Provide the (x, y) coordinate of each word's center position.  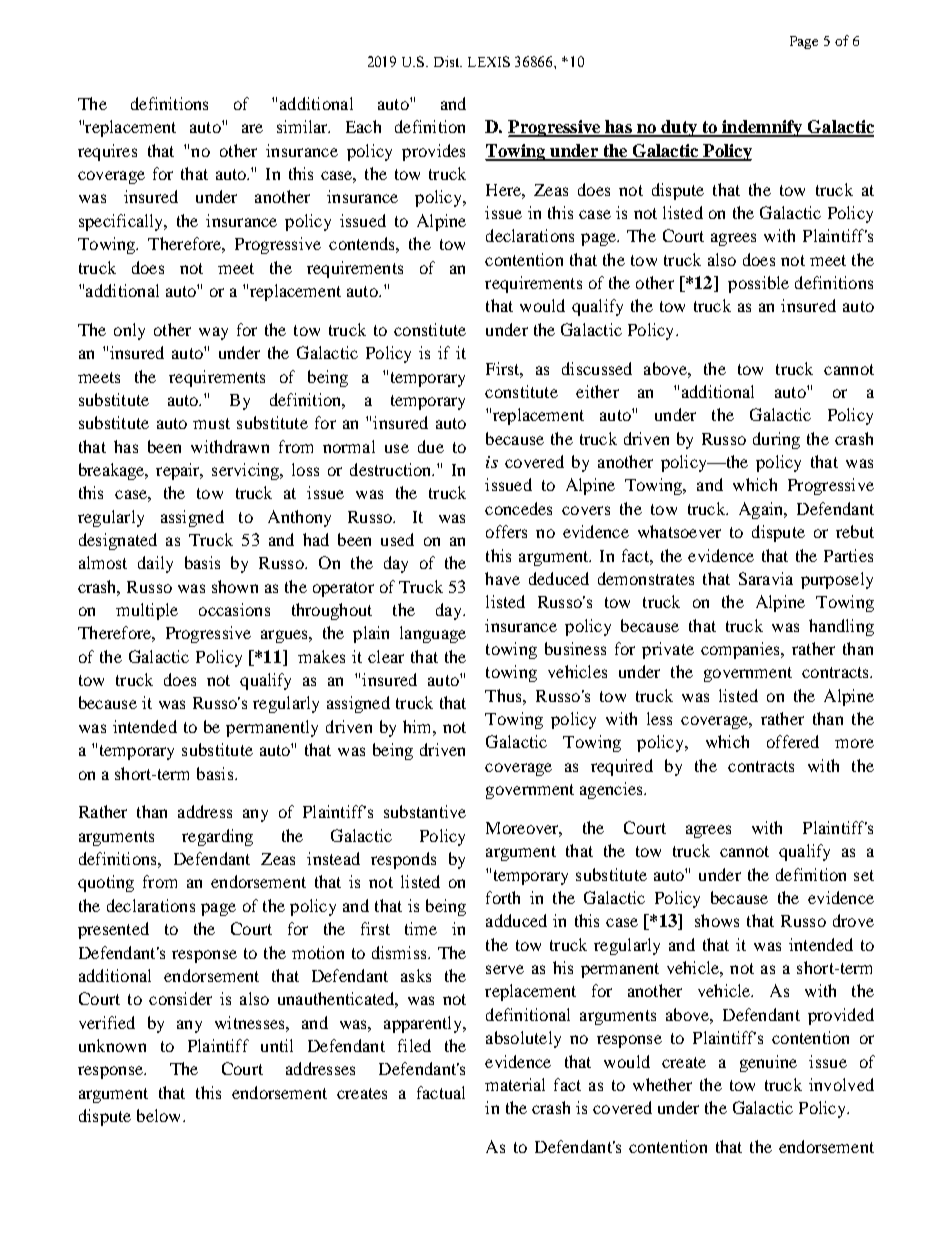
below (160, 1115)
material (515, 1084)
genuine (768, 1063)
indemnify (762, 128)
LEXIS (489, 61)
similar (303, 126)
